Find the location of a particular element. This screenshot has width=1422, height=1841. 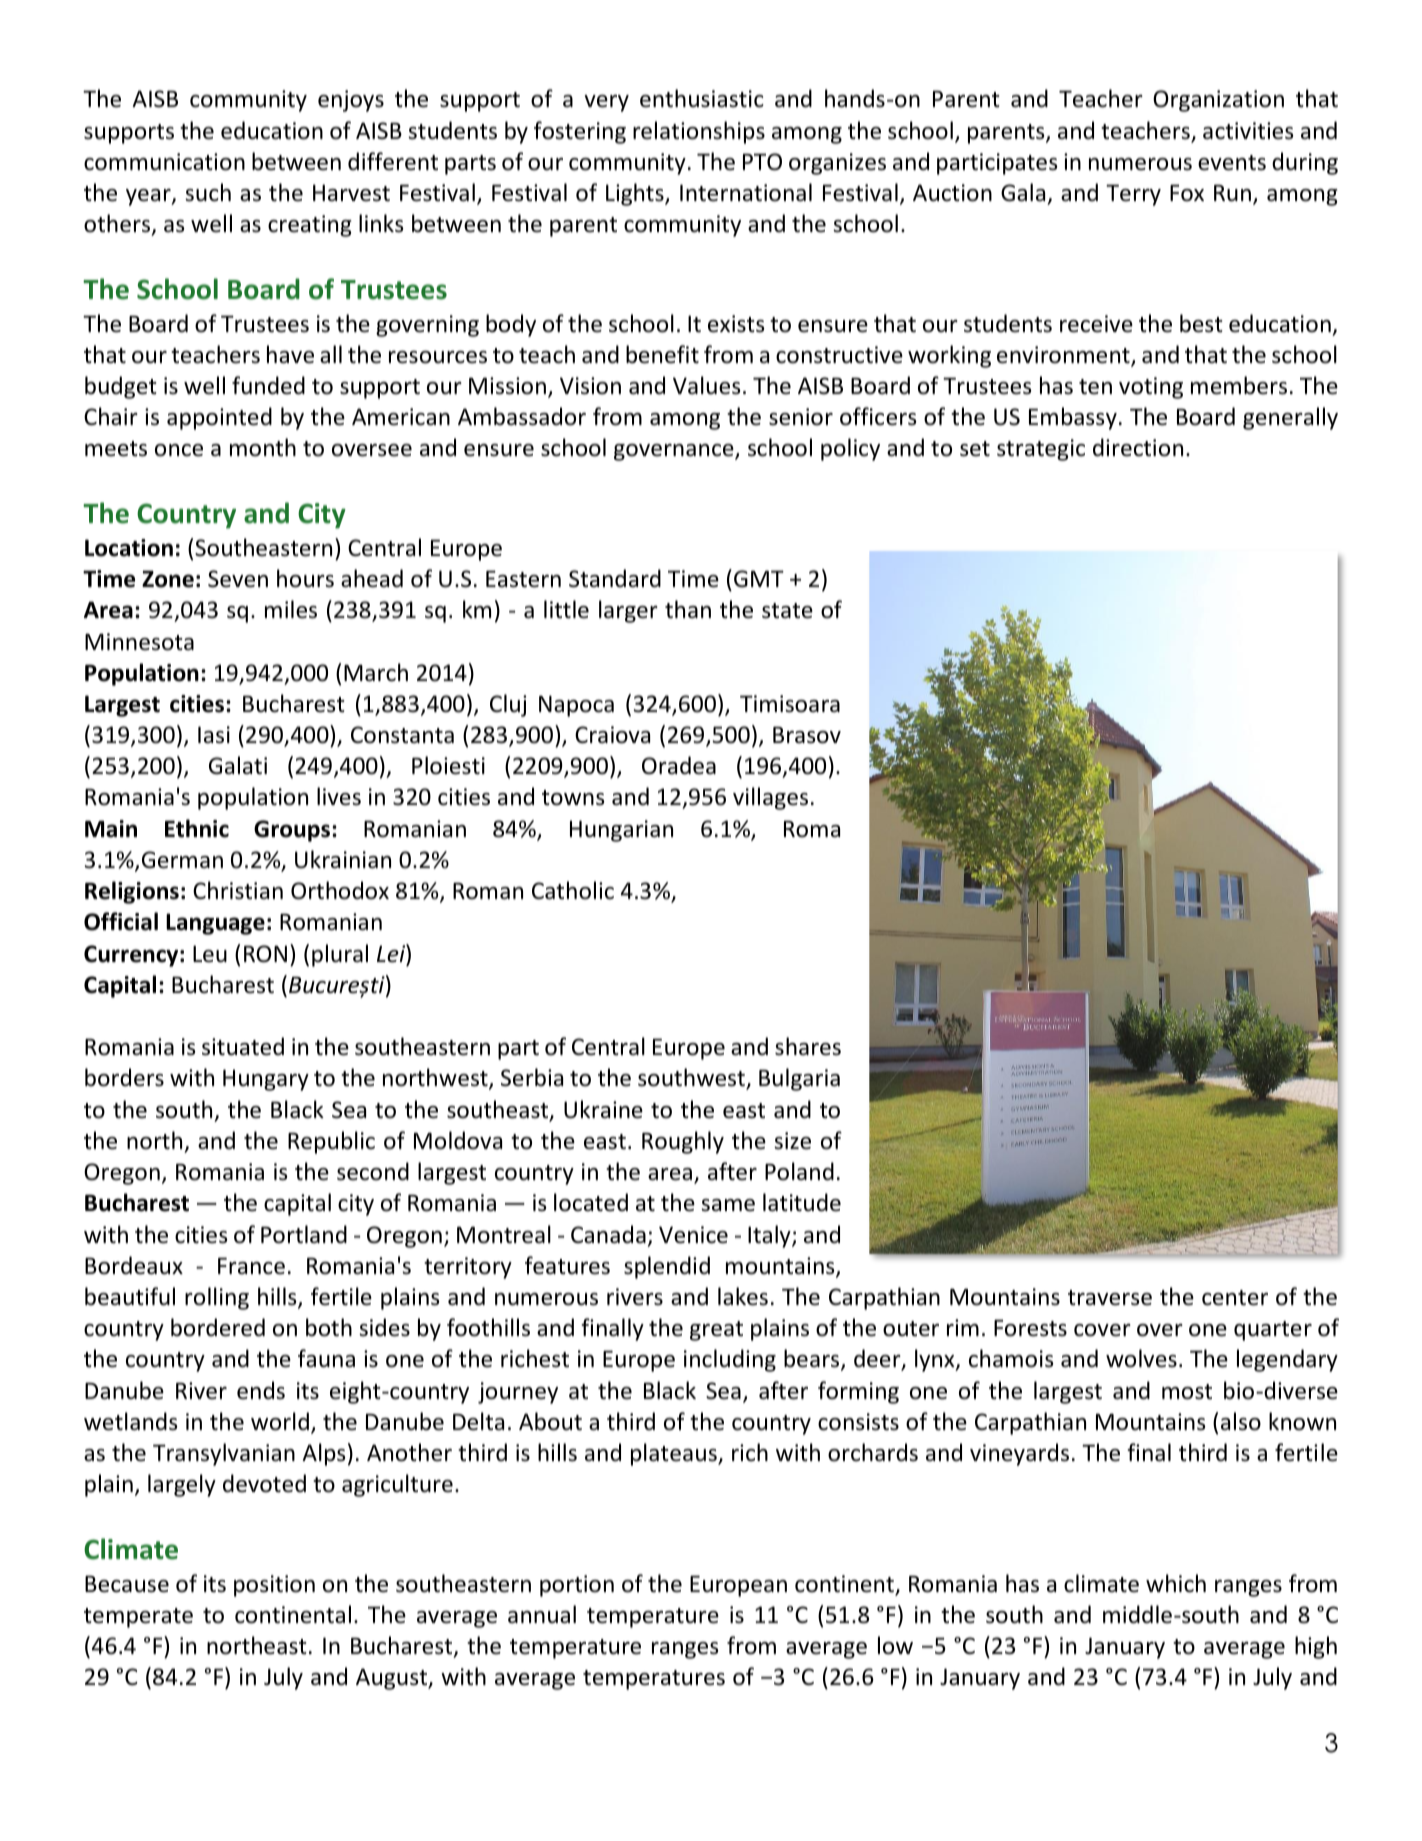

traverse is located at coordinates (1110, 1298).
